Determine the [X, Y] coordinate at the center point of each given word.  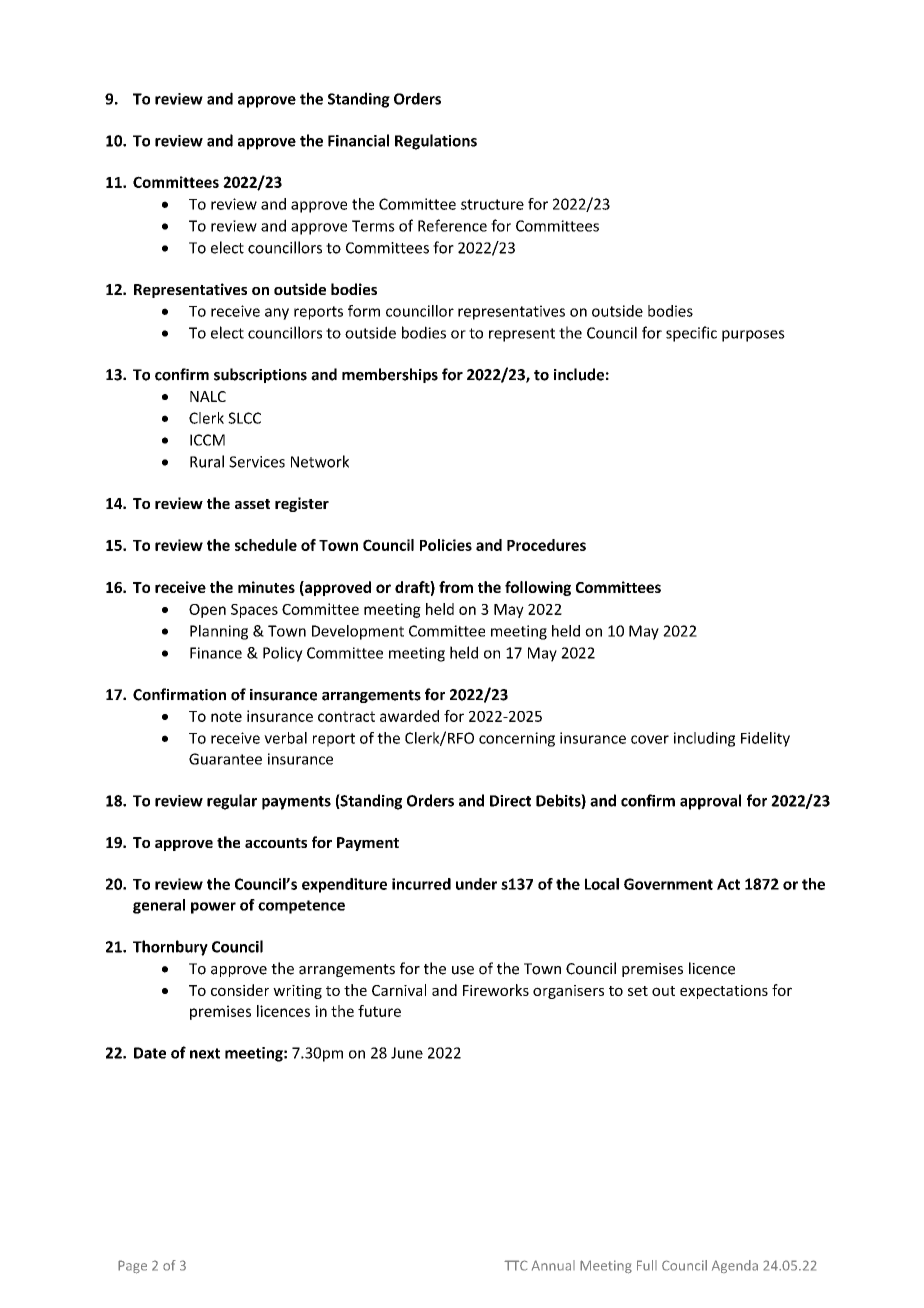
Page [132, 1267]
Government [668, 884]
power [213, 908]
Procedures [546, 545]
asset [252, 504]
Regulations [436, 142]
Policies [446, 545]
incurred [421, 884]
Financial [358, 140]
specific [691, 334]
